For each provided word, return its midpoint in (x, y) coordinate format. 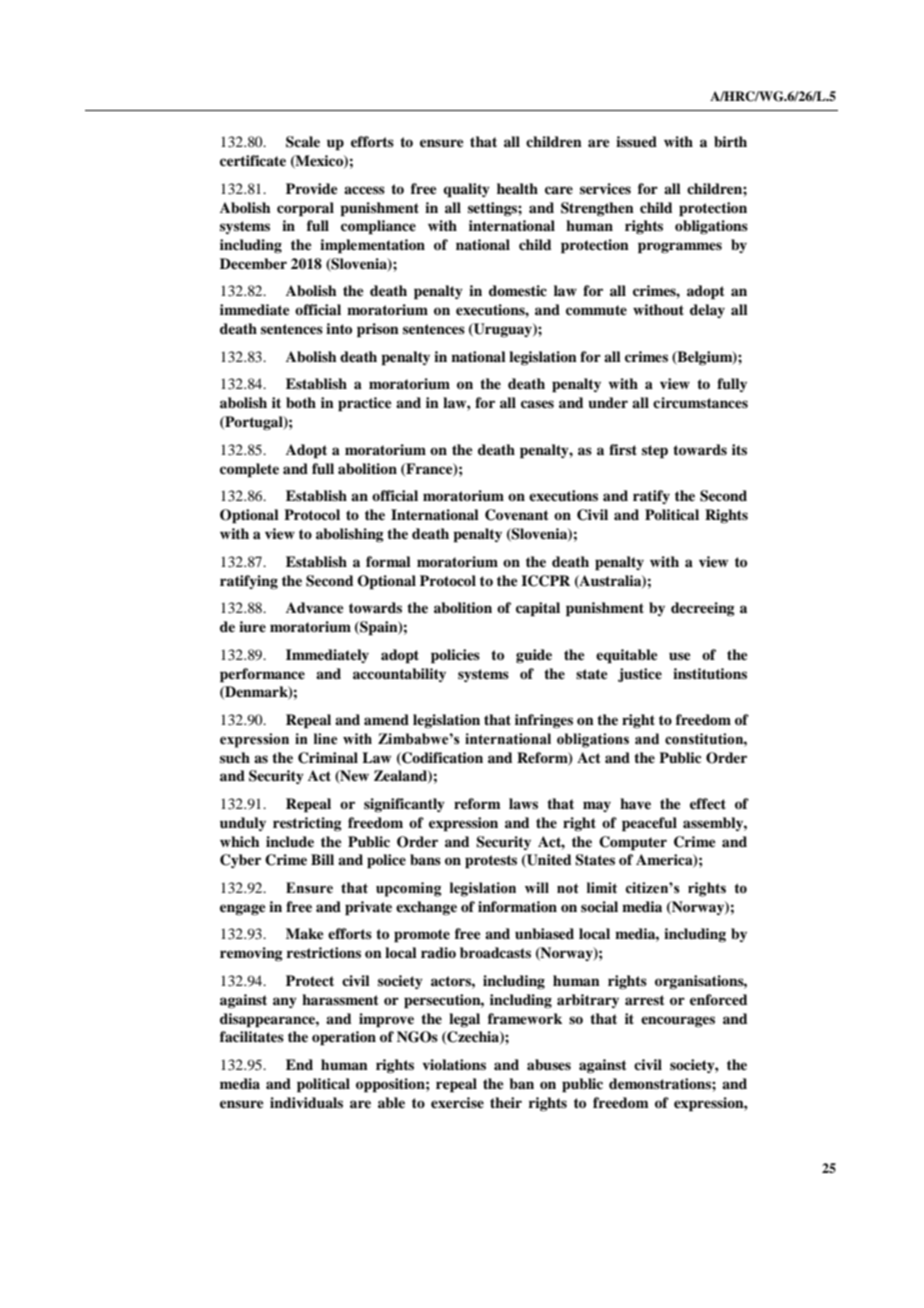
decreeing (703, 609)
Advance (315, 607)
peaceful (649, 824)
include (290, 841)
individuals (306, 1102)
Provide (312, 188)
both (301, 403)
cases (537, 404)
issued (636, 141)
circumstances (700, 402)
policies (455, 656)
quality (466, 190)
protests (491, 862)
